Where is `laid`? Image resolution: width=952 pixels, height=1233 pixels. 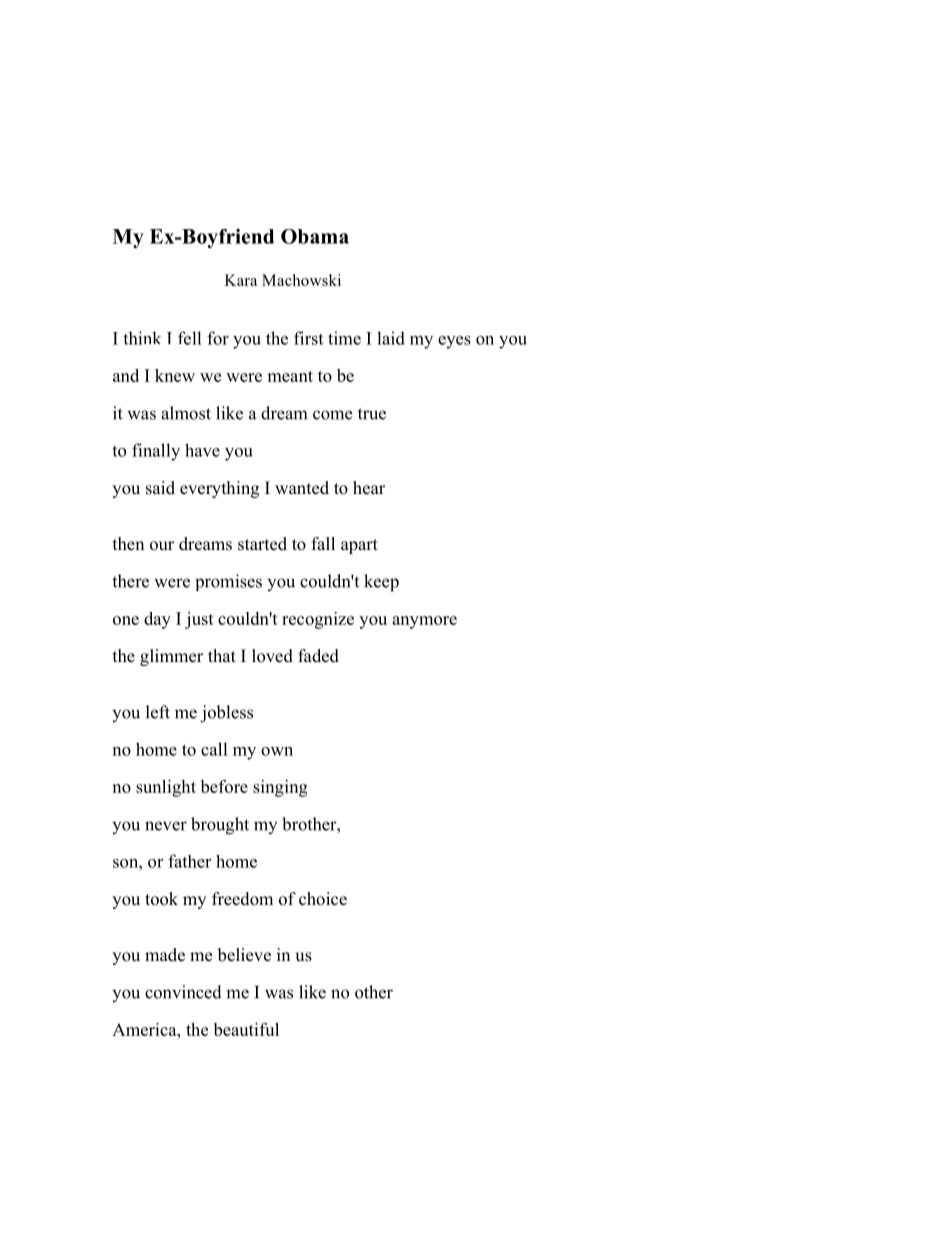 laid is located at coordinates (391, 338).
